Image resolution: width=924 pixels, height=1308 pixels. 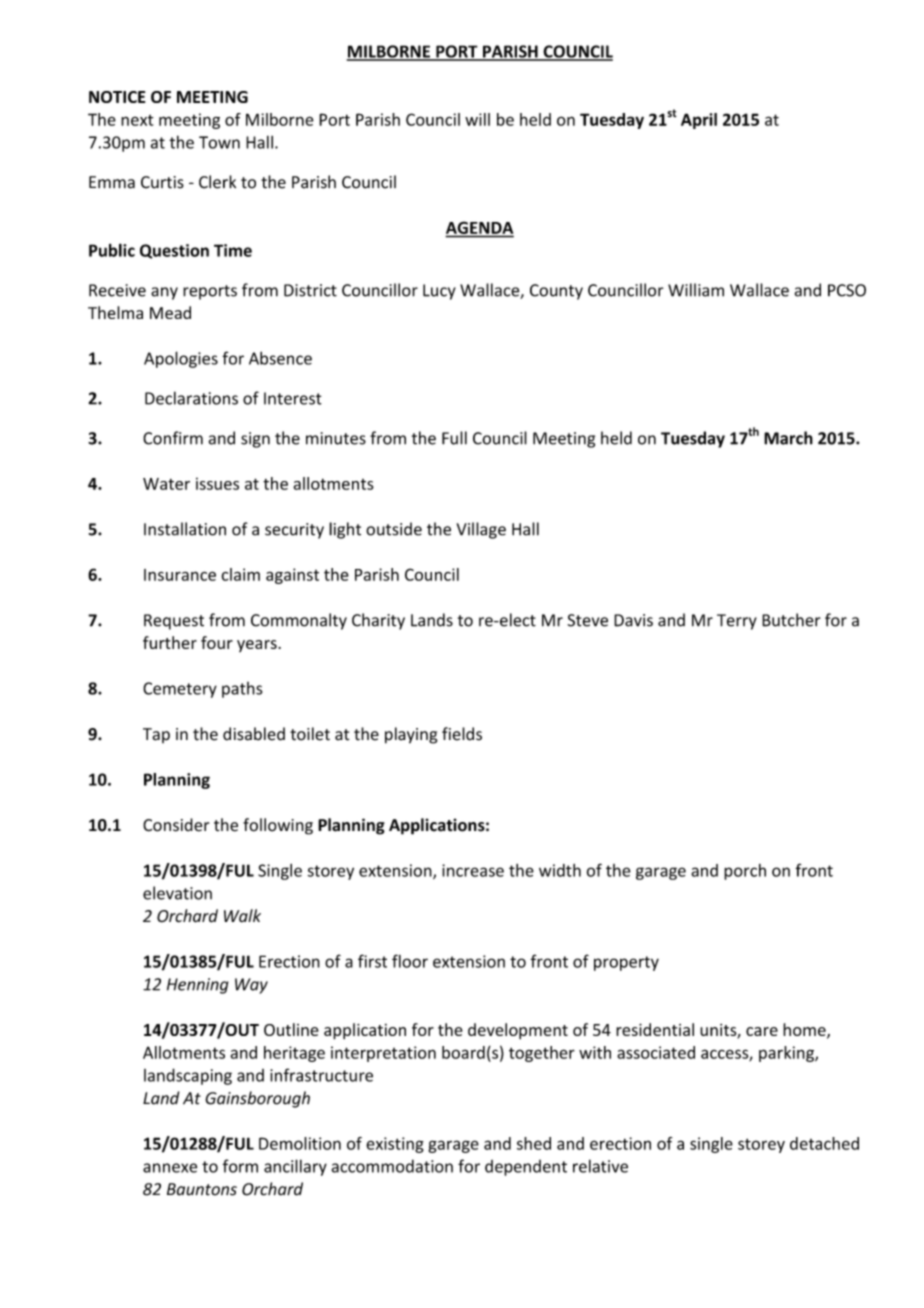 What do you see at coordinates (170, 1168) in the image?
I see `annexe` at bounding box center [170, 1168].
